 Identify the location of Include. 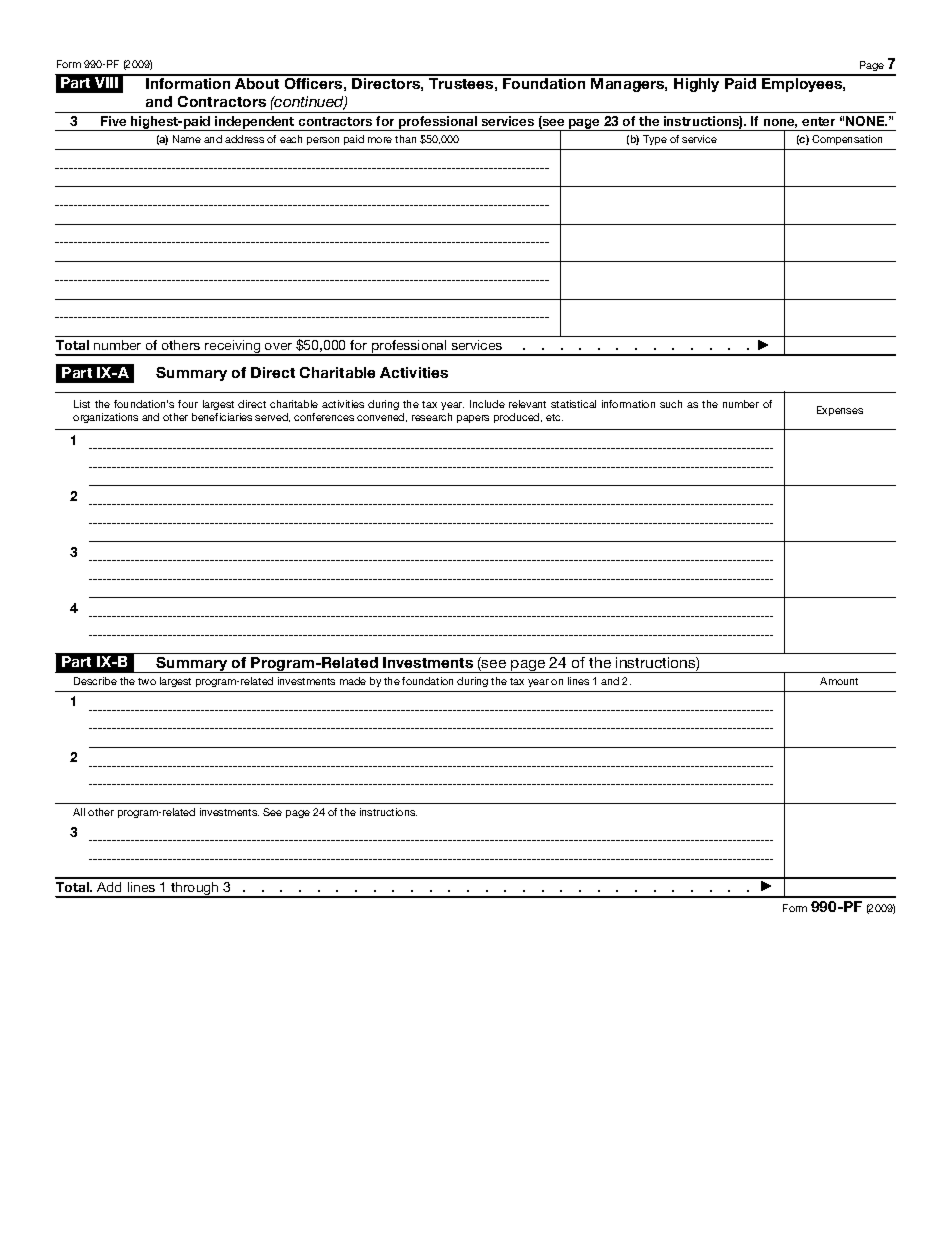
(487, 404).
